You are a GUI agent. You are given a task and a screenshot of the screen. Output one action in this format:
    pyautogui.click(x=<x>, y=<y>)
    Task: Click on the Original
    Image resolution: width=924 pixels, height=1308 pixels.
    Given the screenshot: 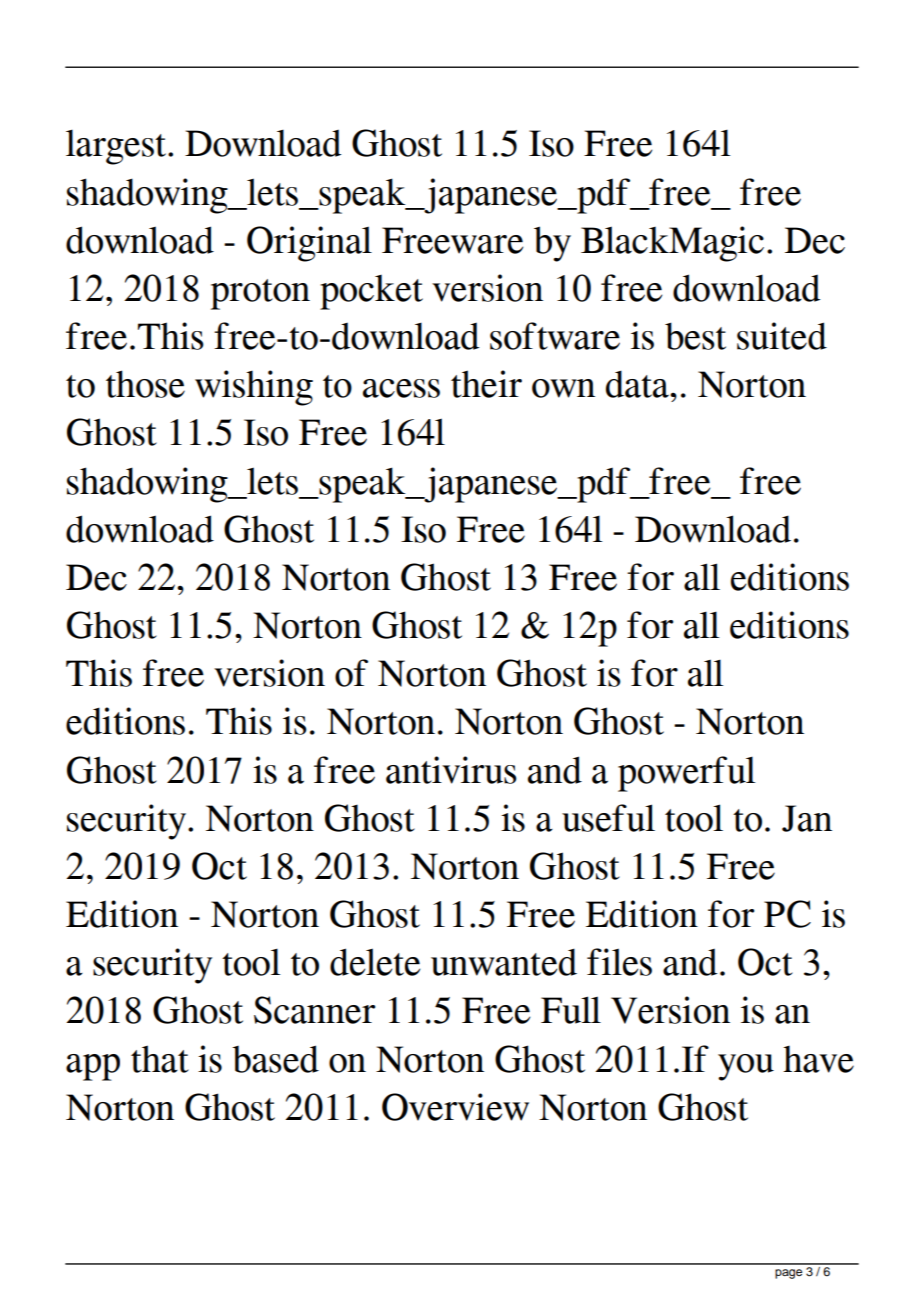 What is the action you would take?
    pyautogui.click(x=309, y=244)
